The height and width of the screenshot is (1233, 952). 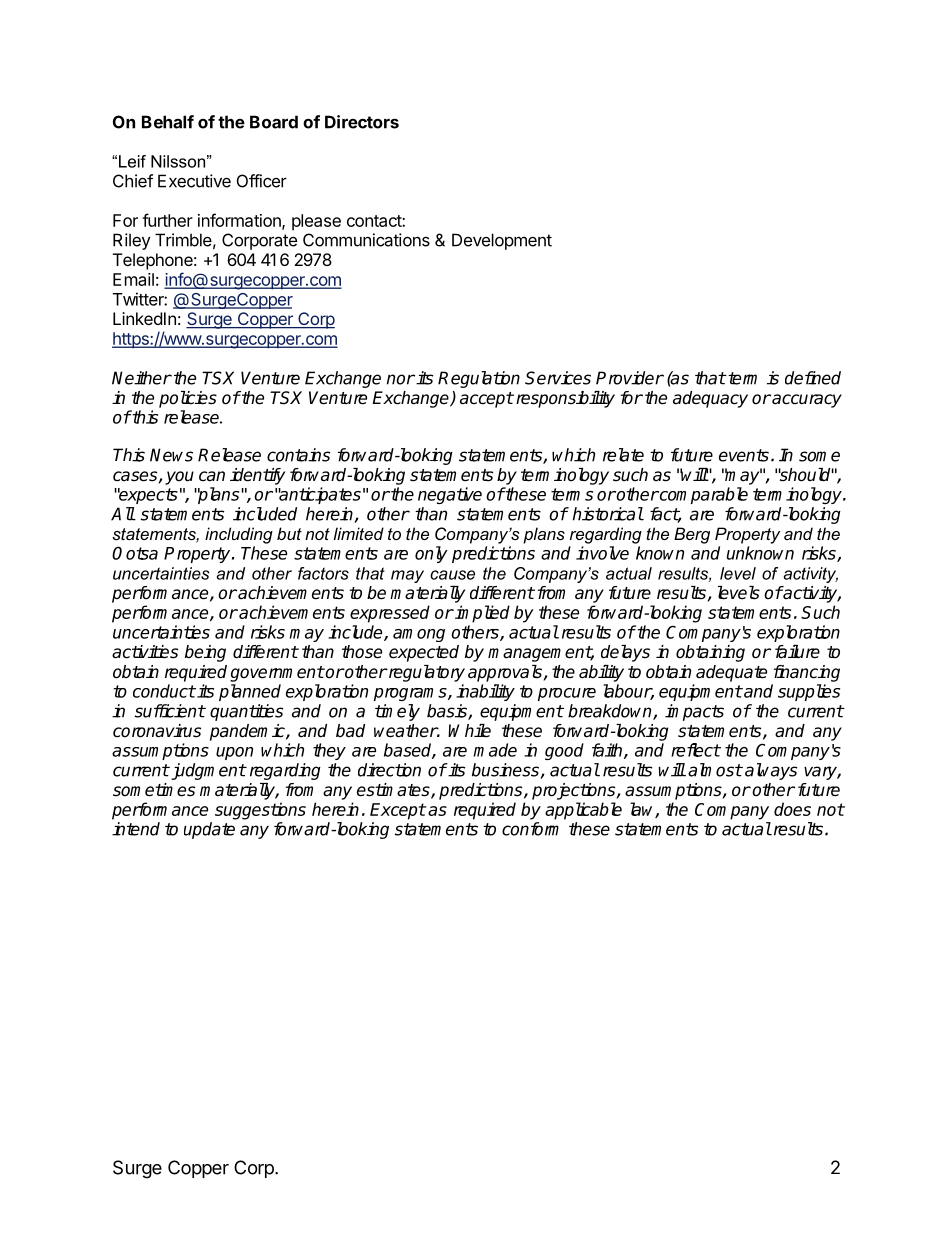 What do you see at coordinates (731, 673) in the screenshot?
I see `adequate` at bounding box center [731, 673].
